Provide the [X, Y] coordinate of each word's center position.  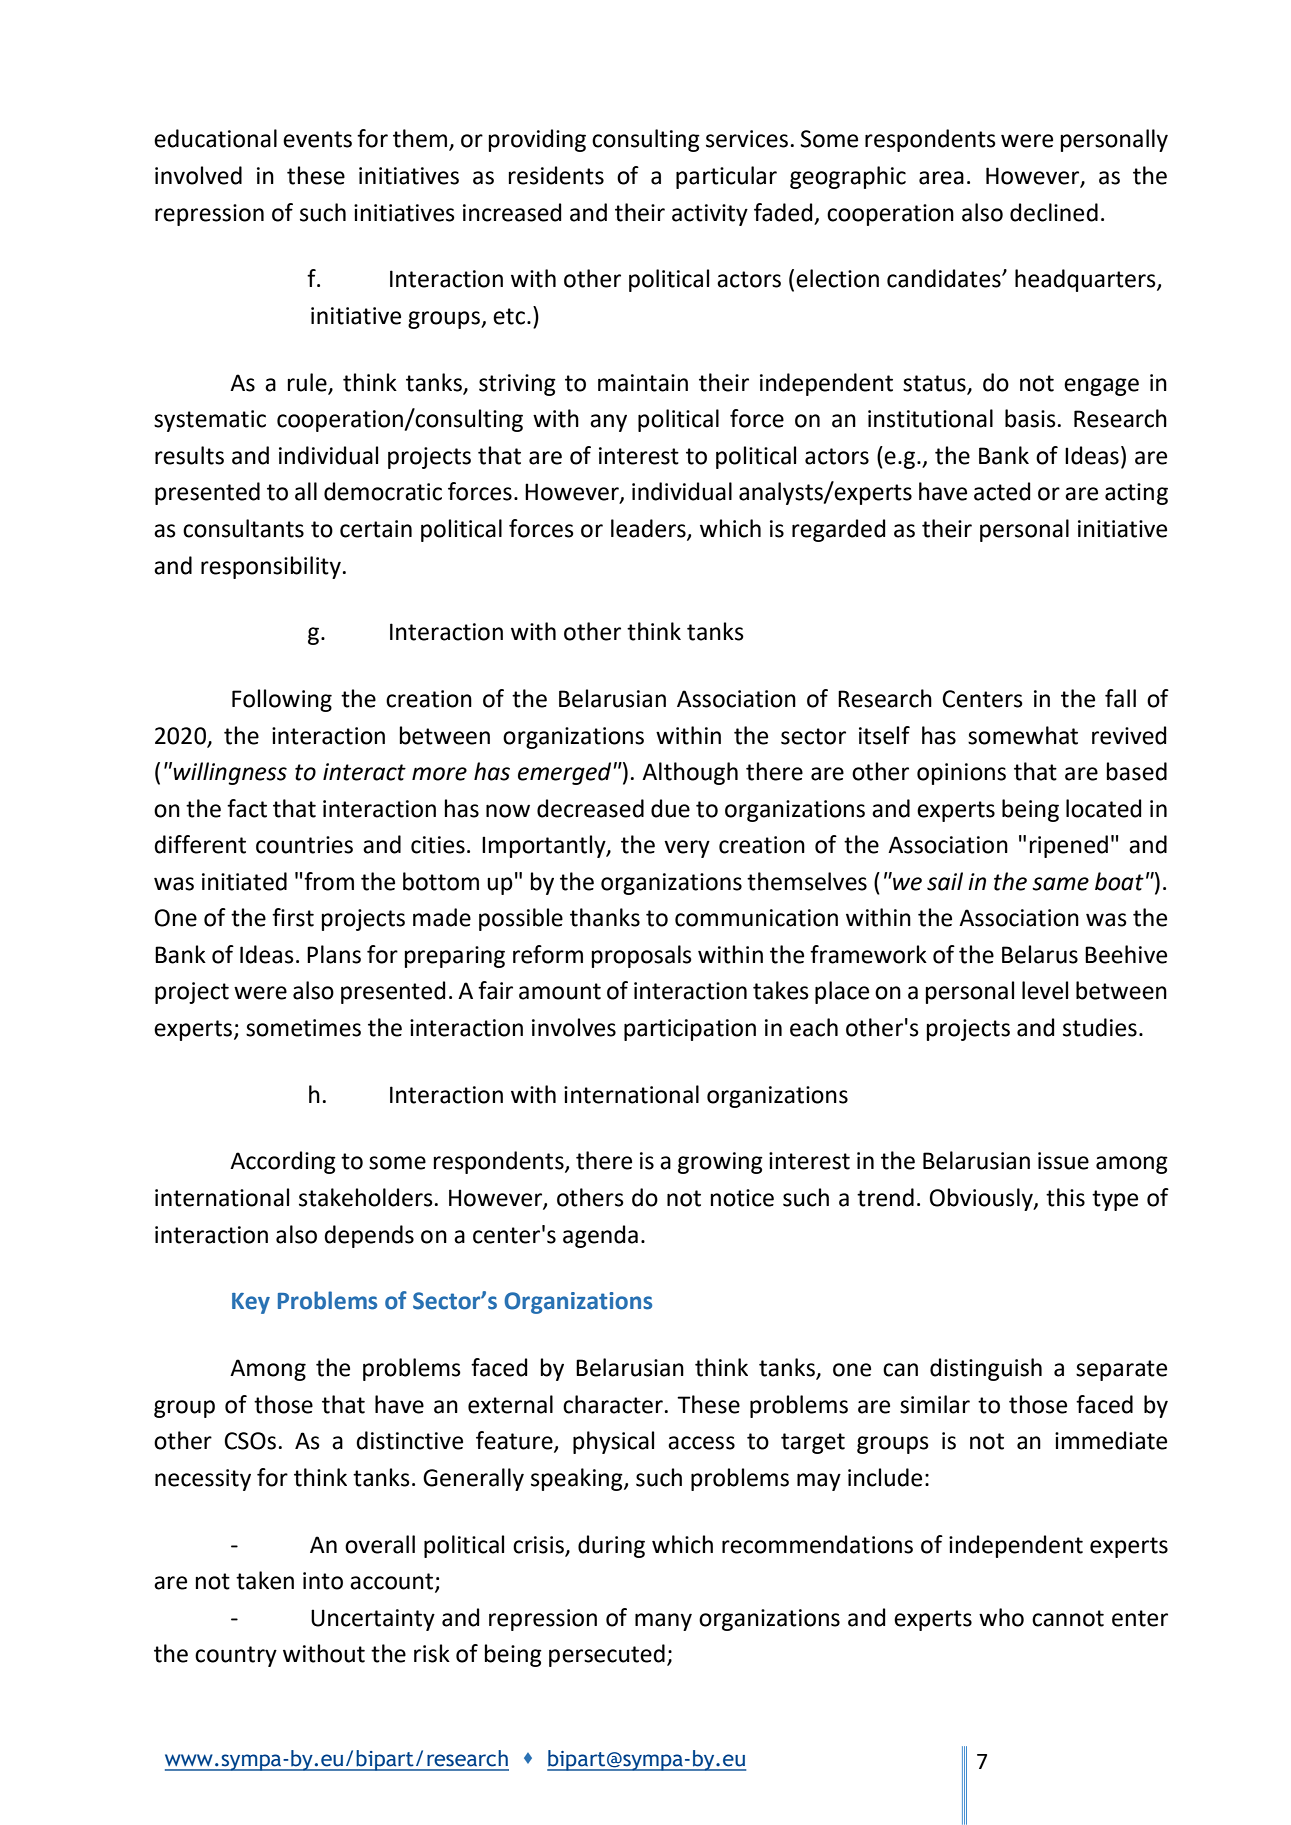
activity [710, 215]
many [663, 1622]
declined [1054, 212]
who [1001, 1617]
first [293, 917]
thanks [605, 917]
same [1060, 884]
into [323, 1581]
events [317, 139]
